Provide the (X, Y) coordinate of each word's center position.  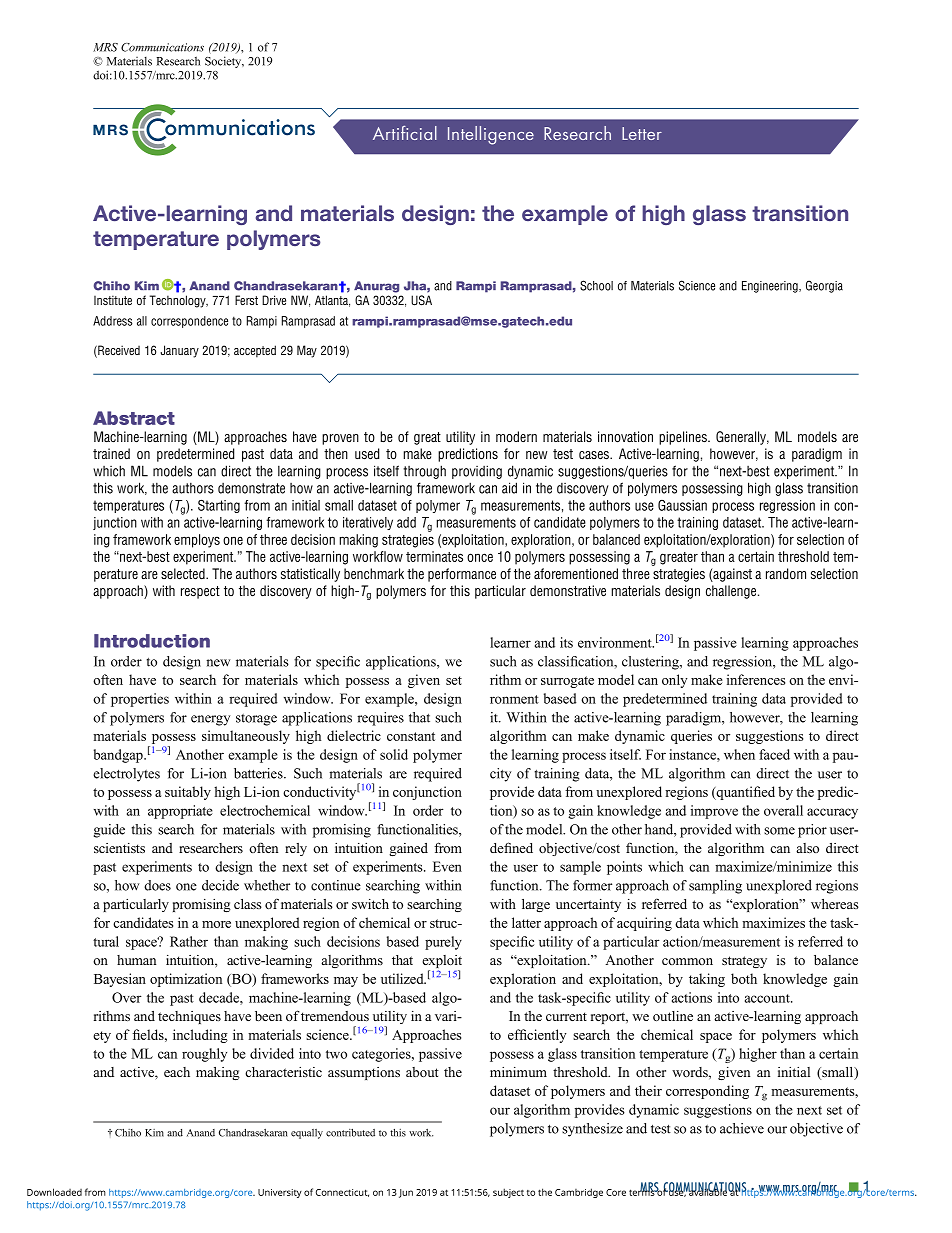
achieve (742, 1128)
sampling (715, 887)
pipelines (684, 438)
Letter (642, 133)
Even (447, 866)
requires (380, 719)
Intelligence (491, 135)
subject (508, 1193)
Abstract (134, 418)
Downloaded (54, 1192)
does (157, 885)
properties (140, 700)
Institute (113, 300)
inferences (756, 679)
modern (516, 437)
